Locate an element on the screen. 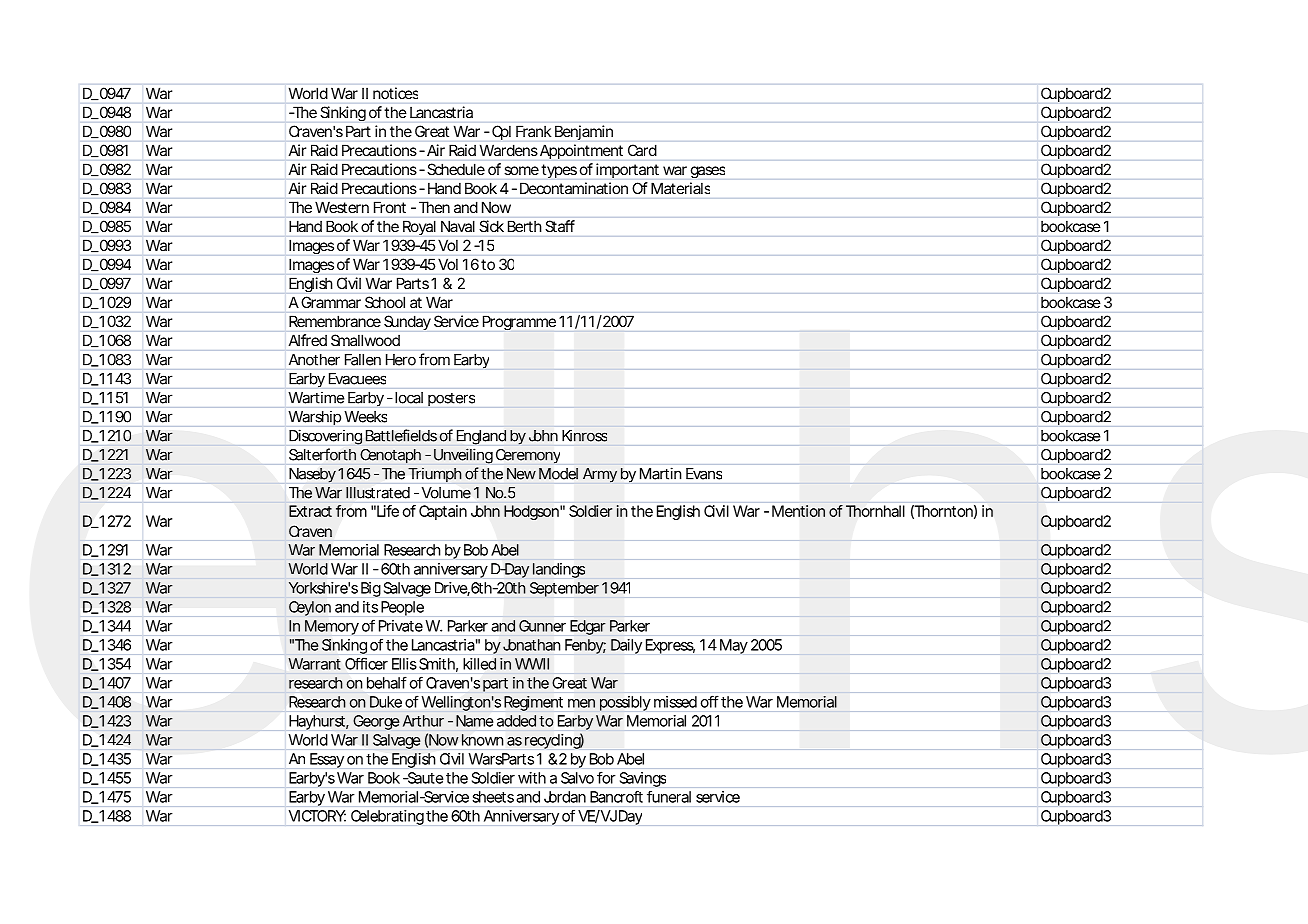 This screenshot has width=1308, height=924. its is located at coordinates (370, 607).
